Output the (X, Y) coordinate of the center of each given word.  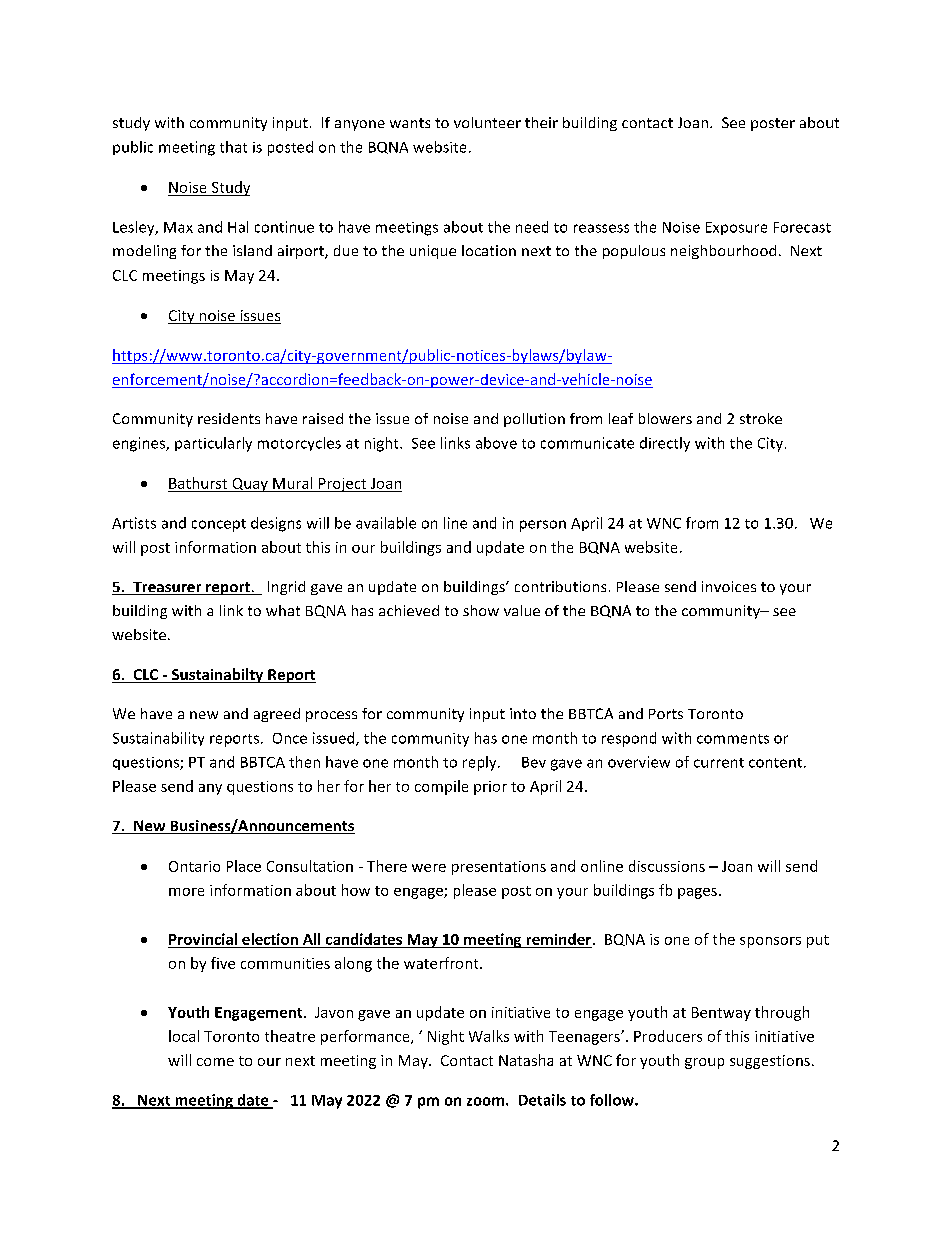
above (496, 443)
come (215, 1062)
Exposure (736, 228)
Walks (489, 1036)
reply (481, 763)
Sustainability (158, 739)
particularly (213, 444)
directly (665, 444)
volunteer (487, 122)
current (719, 763)
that (233, 147)
